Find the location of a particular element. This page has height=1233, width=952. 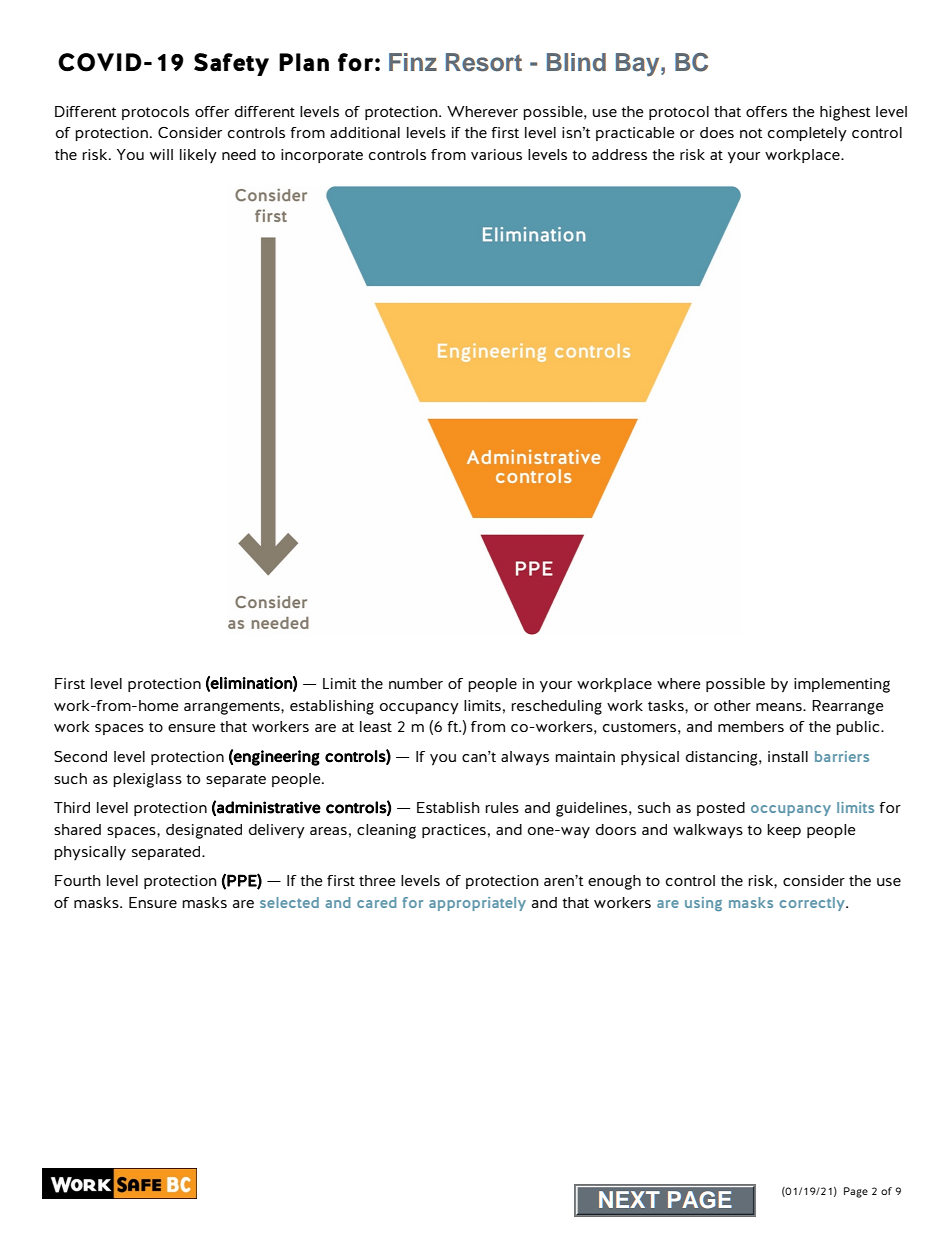

Safety is located at coordinates (231, 64).
